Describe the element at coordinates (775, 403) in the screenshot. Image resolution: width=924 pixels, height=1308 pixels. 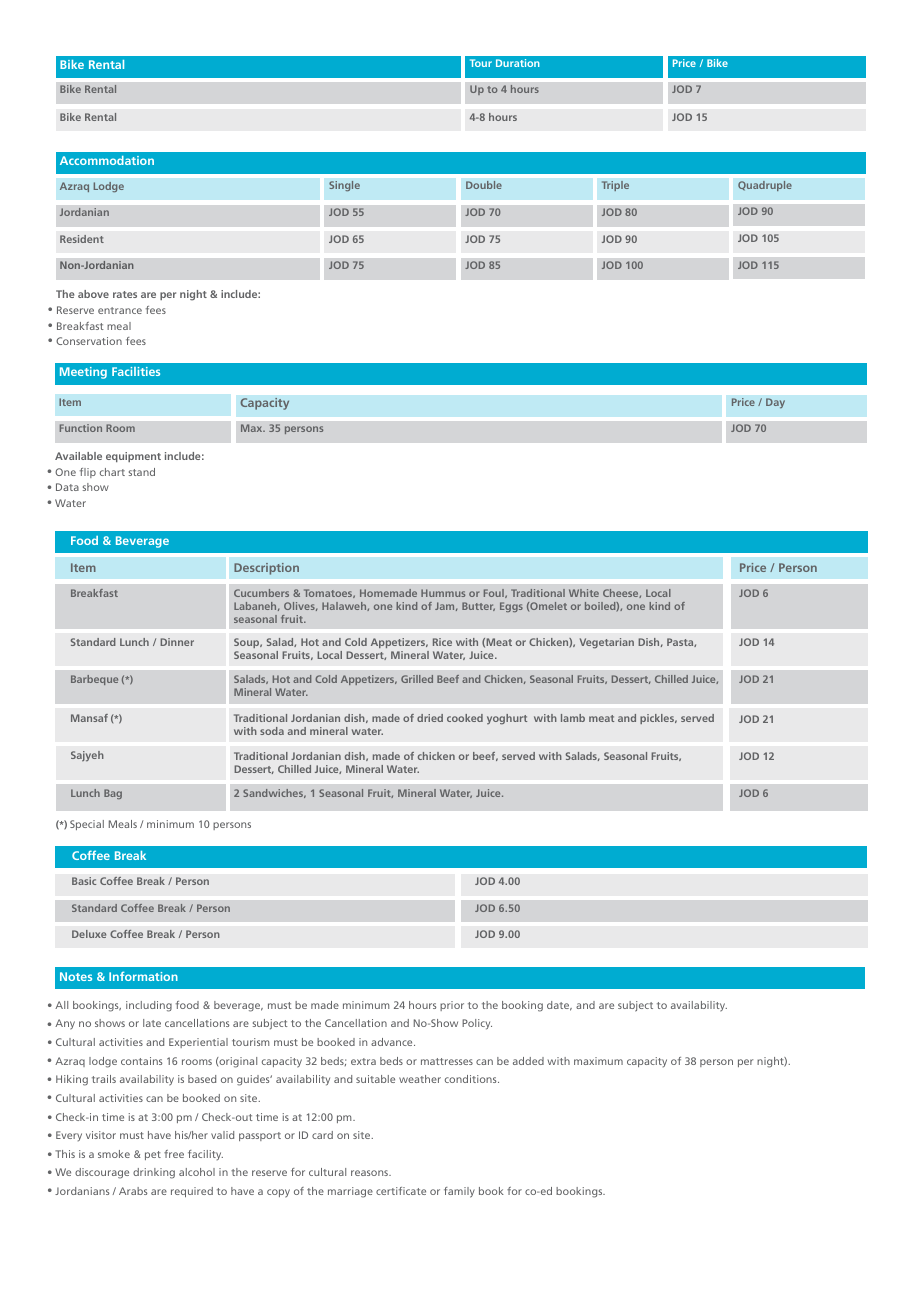
I see `Day` at that location.
